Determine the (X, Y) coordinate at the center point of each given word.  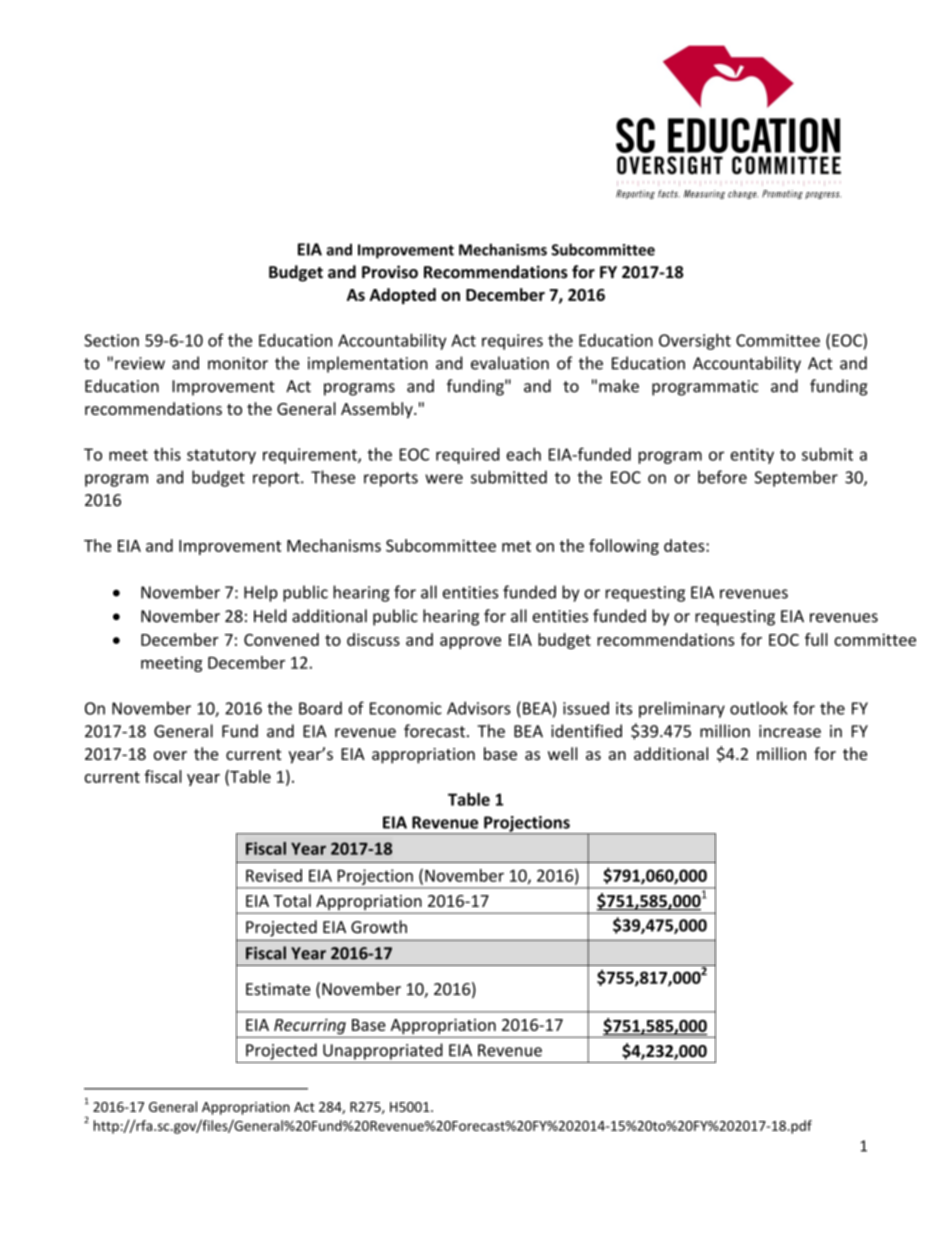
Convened (281, 639)
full (816, 639)
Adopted (403, 296)
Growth (379, 927)
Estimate (278, 989)
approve (470, 643)
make (619, 386)
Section (111, 340)
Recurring (310, 1026)
